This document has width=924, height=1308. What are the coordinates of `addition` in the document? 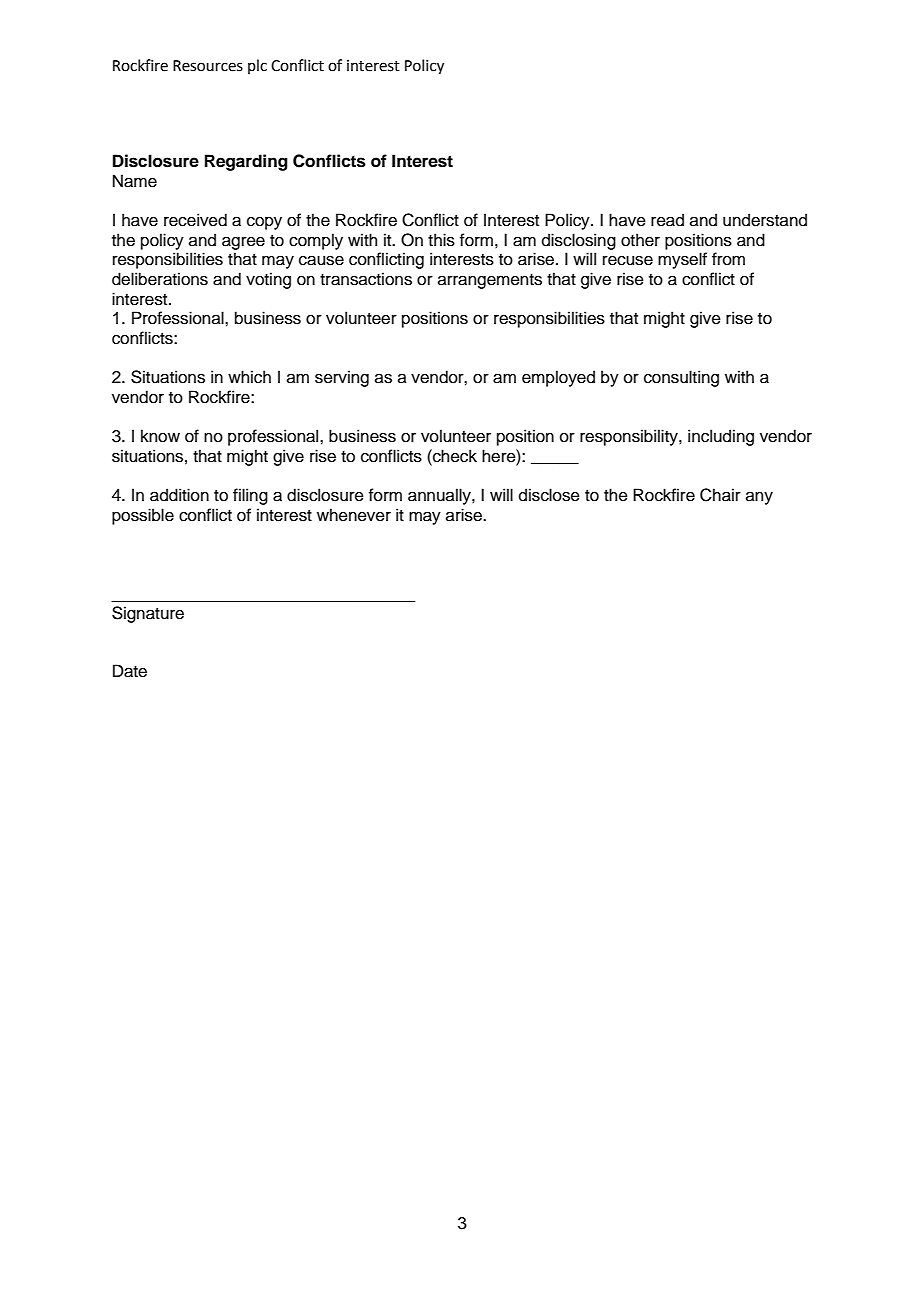 It's located at (179, 495).
